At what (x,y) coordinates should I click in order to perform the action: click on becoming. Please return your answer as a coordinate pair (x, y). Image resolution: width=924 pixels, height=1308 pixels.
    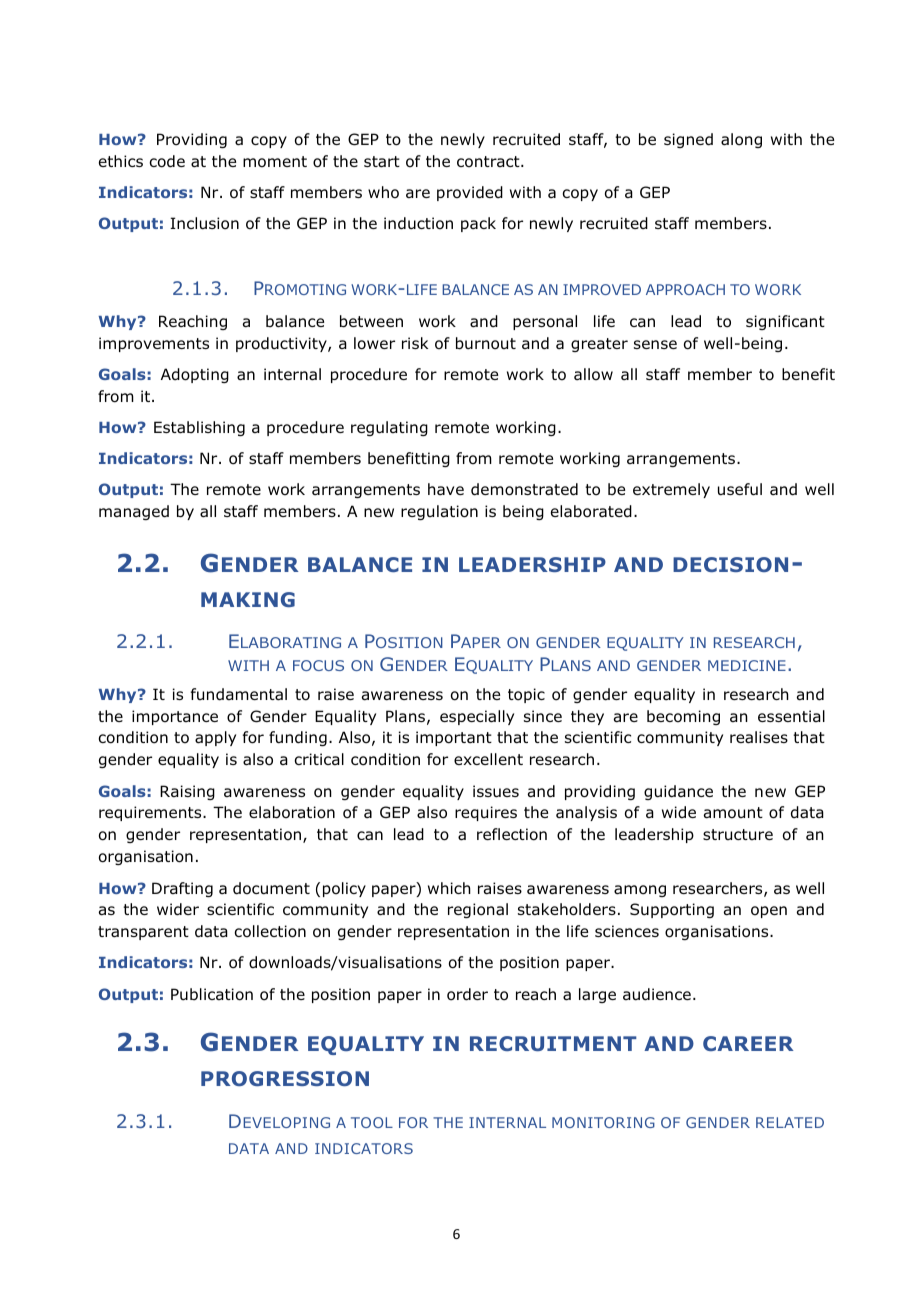
    Looking at the image, I should click on (683, 717).
